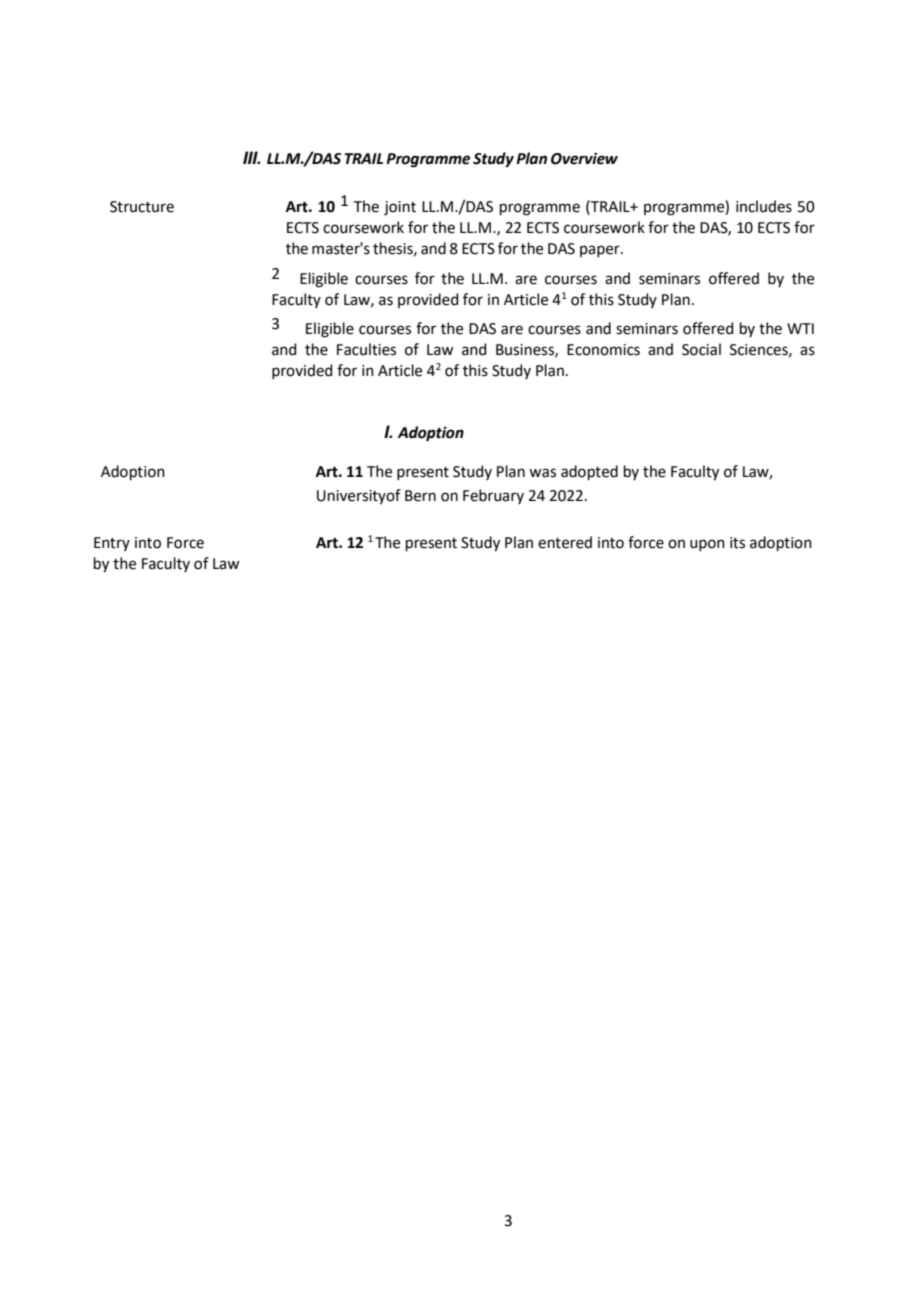  Describe the element at coordinates (112, 544) in the document. I see `Entry` at that location.
